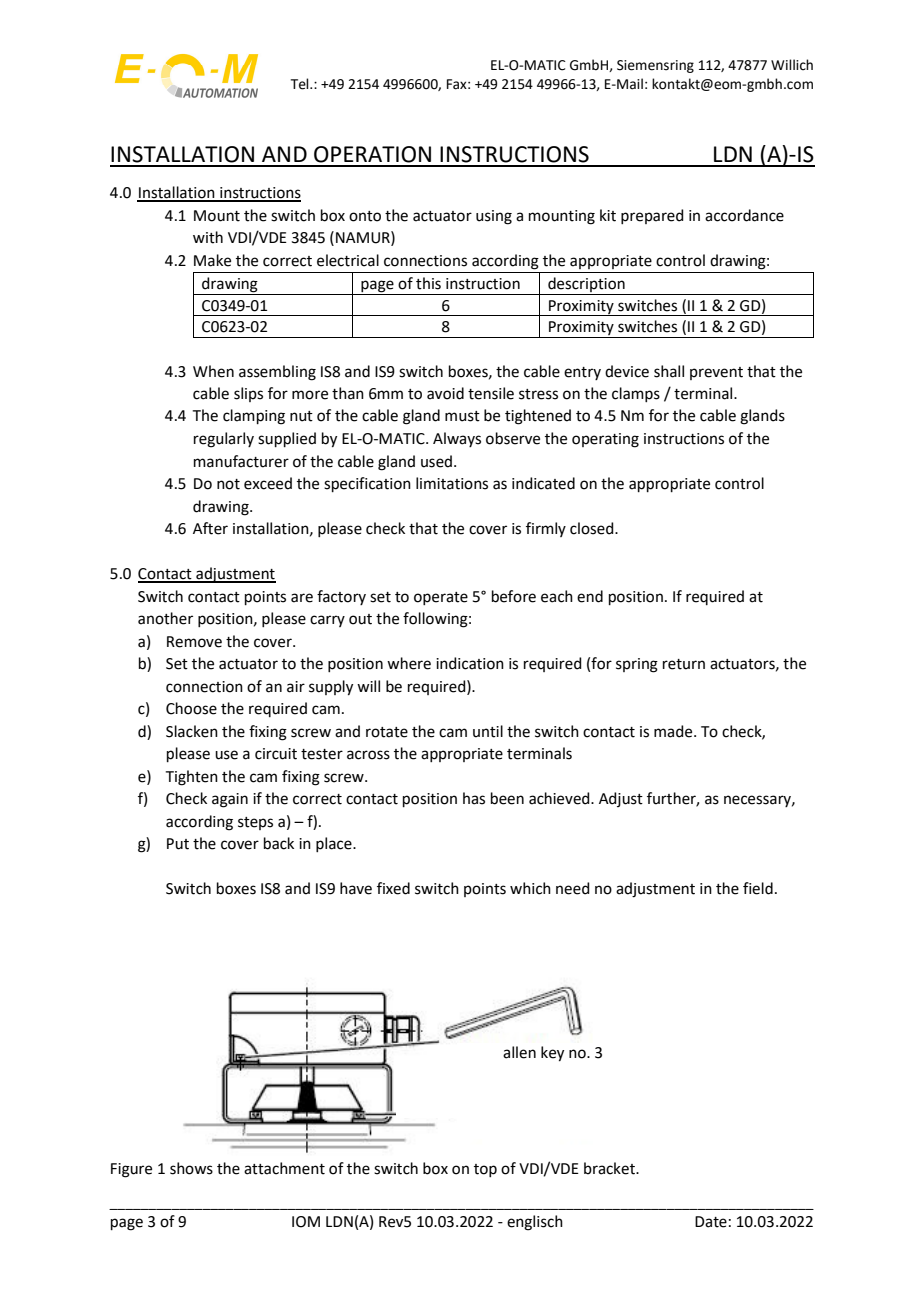 Image resolution: width=924 pixels, height=1308 pixels. I want to click on shows, so click(191, 1168).
